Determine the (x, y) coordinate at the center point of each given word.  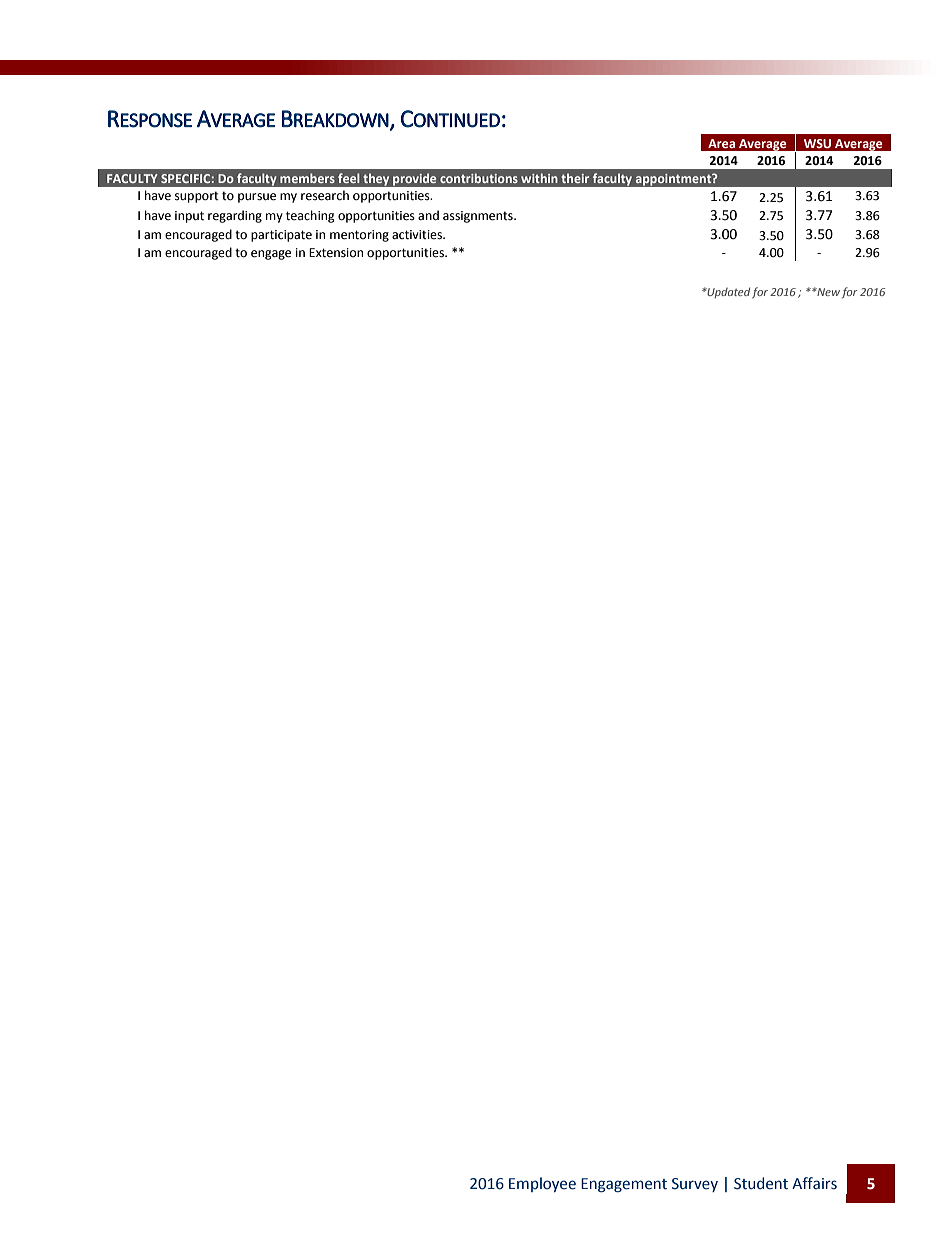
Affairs (814, 1183)
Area (721, 143)
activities (418, 235)
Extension (336, 253)
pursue (257, 198)
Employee (542, 1184)
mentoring (359, 236)
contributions (479, 178)
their (575, 178)
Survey (695, 1185)
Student (761, 1183)
